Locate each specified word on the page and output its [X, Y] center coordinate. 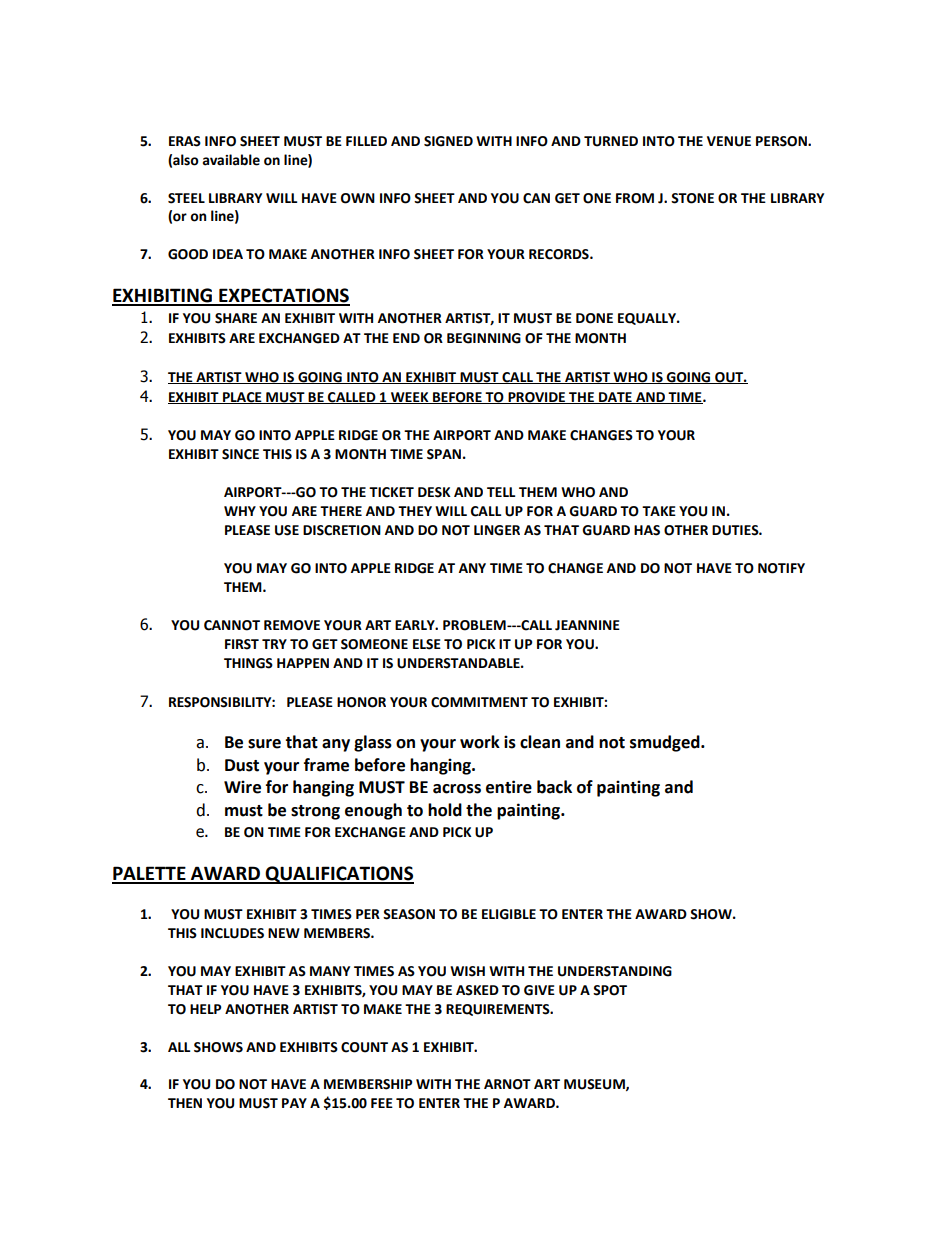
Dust [242, 765]
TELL [501, 492]
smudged [666, 743]
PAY [294, 1103]
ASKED [477, 990]
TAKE [659, 511]
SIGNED [448, 141]
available [231, 160]
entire [509, 787]
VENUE [729, 141]
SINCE [240, 454]
